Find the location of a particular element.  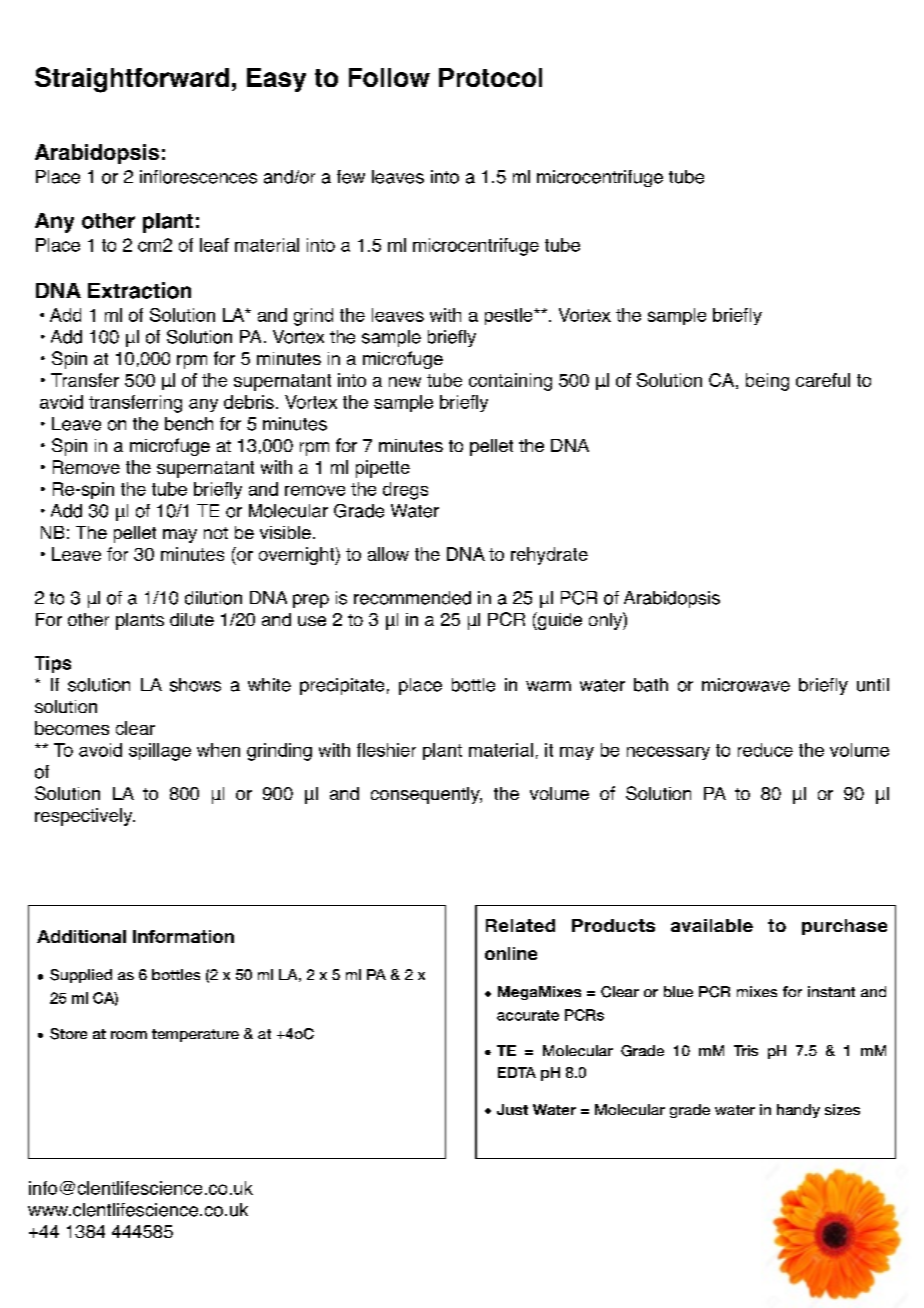

recommended is located at coordinates (412, 598).
